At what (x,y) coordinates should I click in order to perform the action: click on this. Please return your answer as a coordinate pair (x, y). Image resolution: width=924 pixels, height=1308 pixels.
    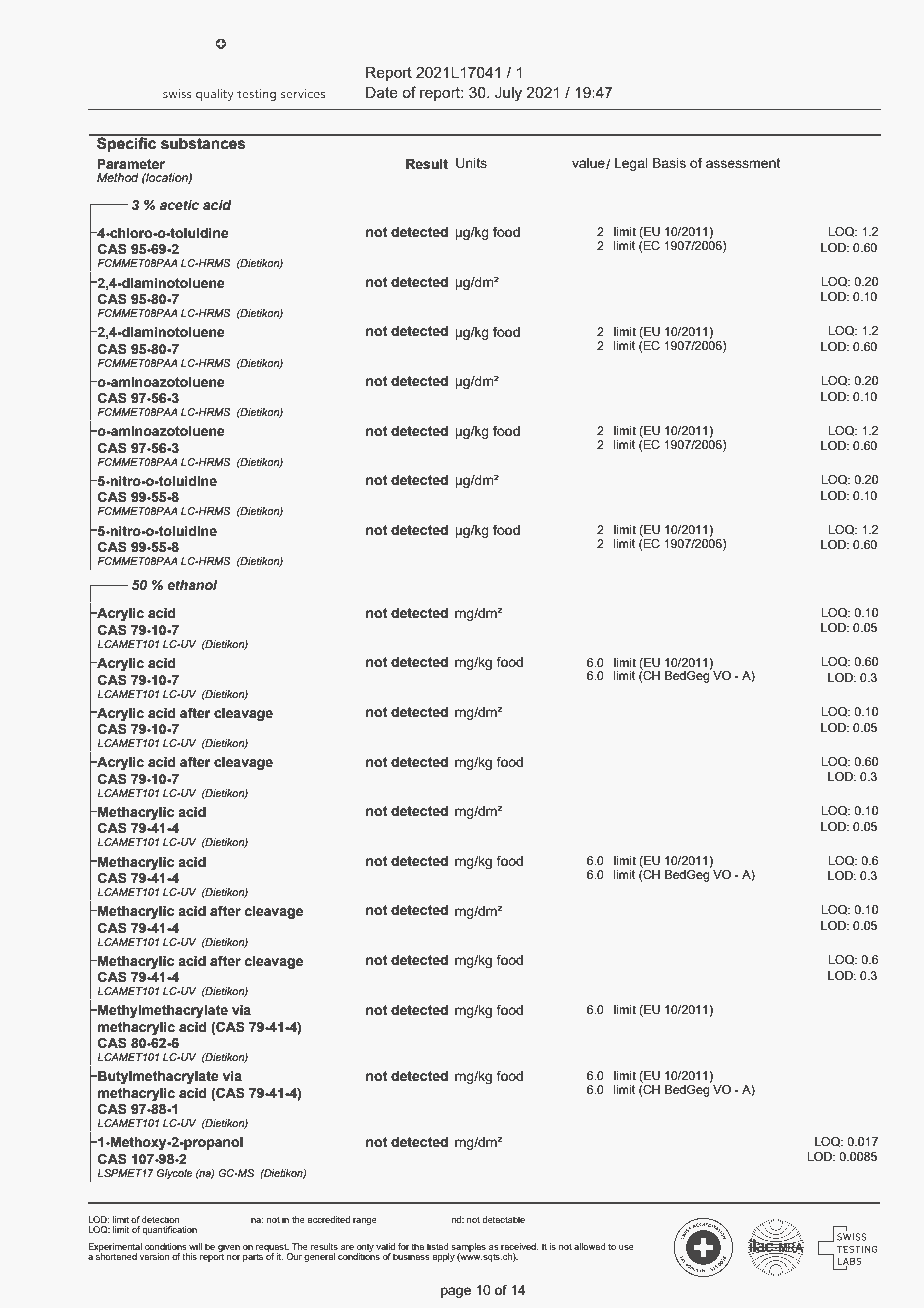
    Looking at the image, I should click on (190, 1256).
